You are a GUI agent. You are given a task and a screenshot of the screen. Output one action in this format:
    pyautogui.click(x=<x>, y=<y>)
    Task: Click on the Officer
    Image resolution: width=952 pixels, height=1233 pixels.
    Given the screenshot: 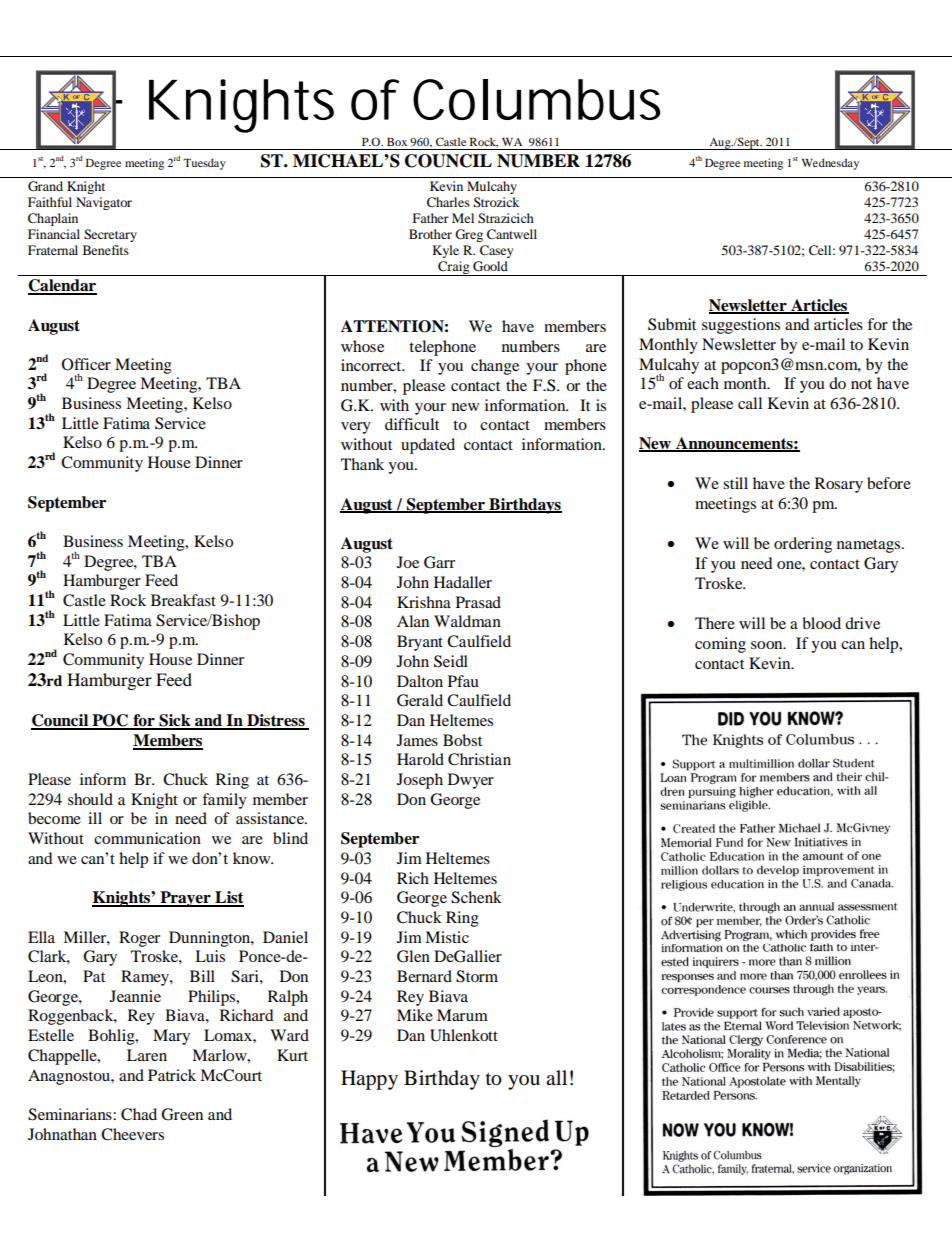 What is the action you would take?
    pyautogui.click(x=86, y=364)
